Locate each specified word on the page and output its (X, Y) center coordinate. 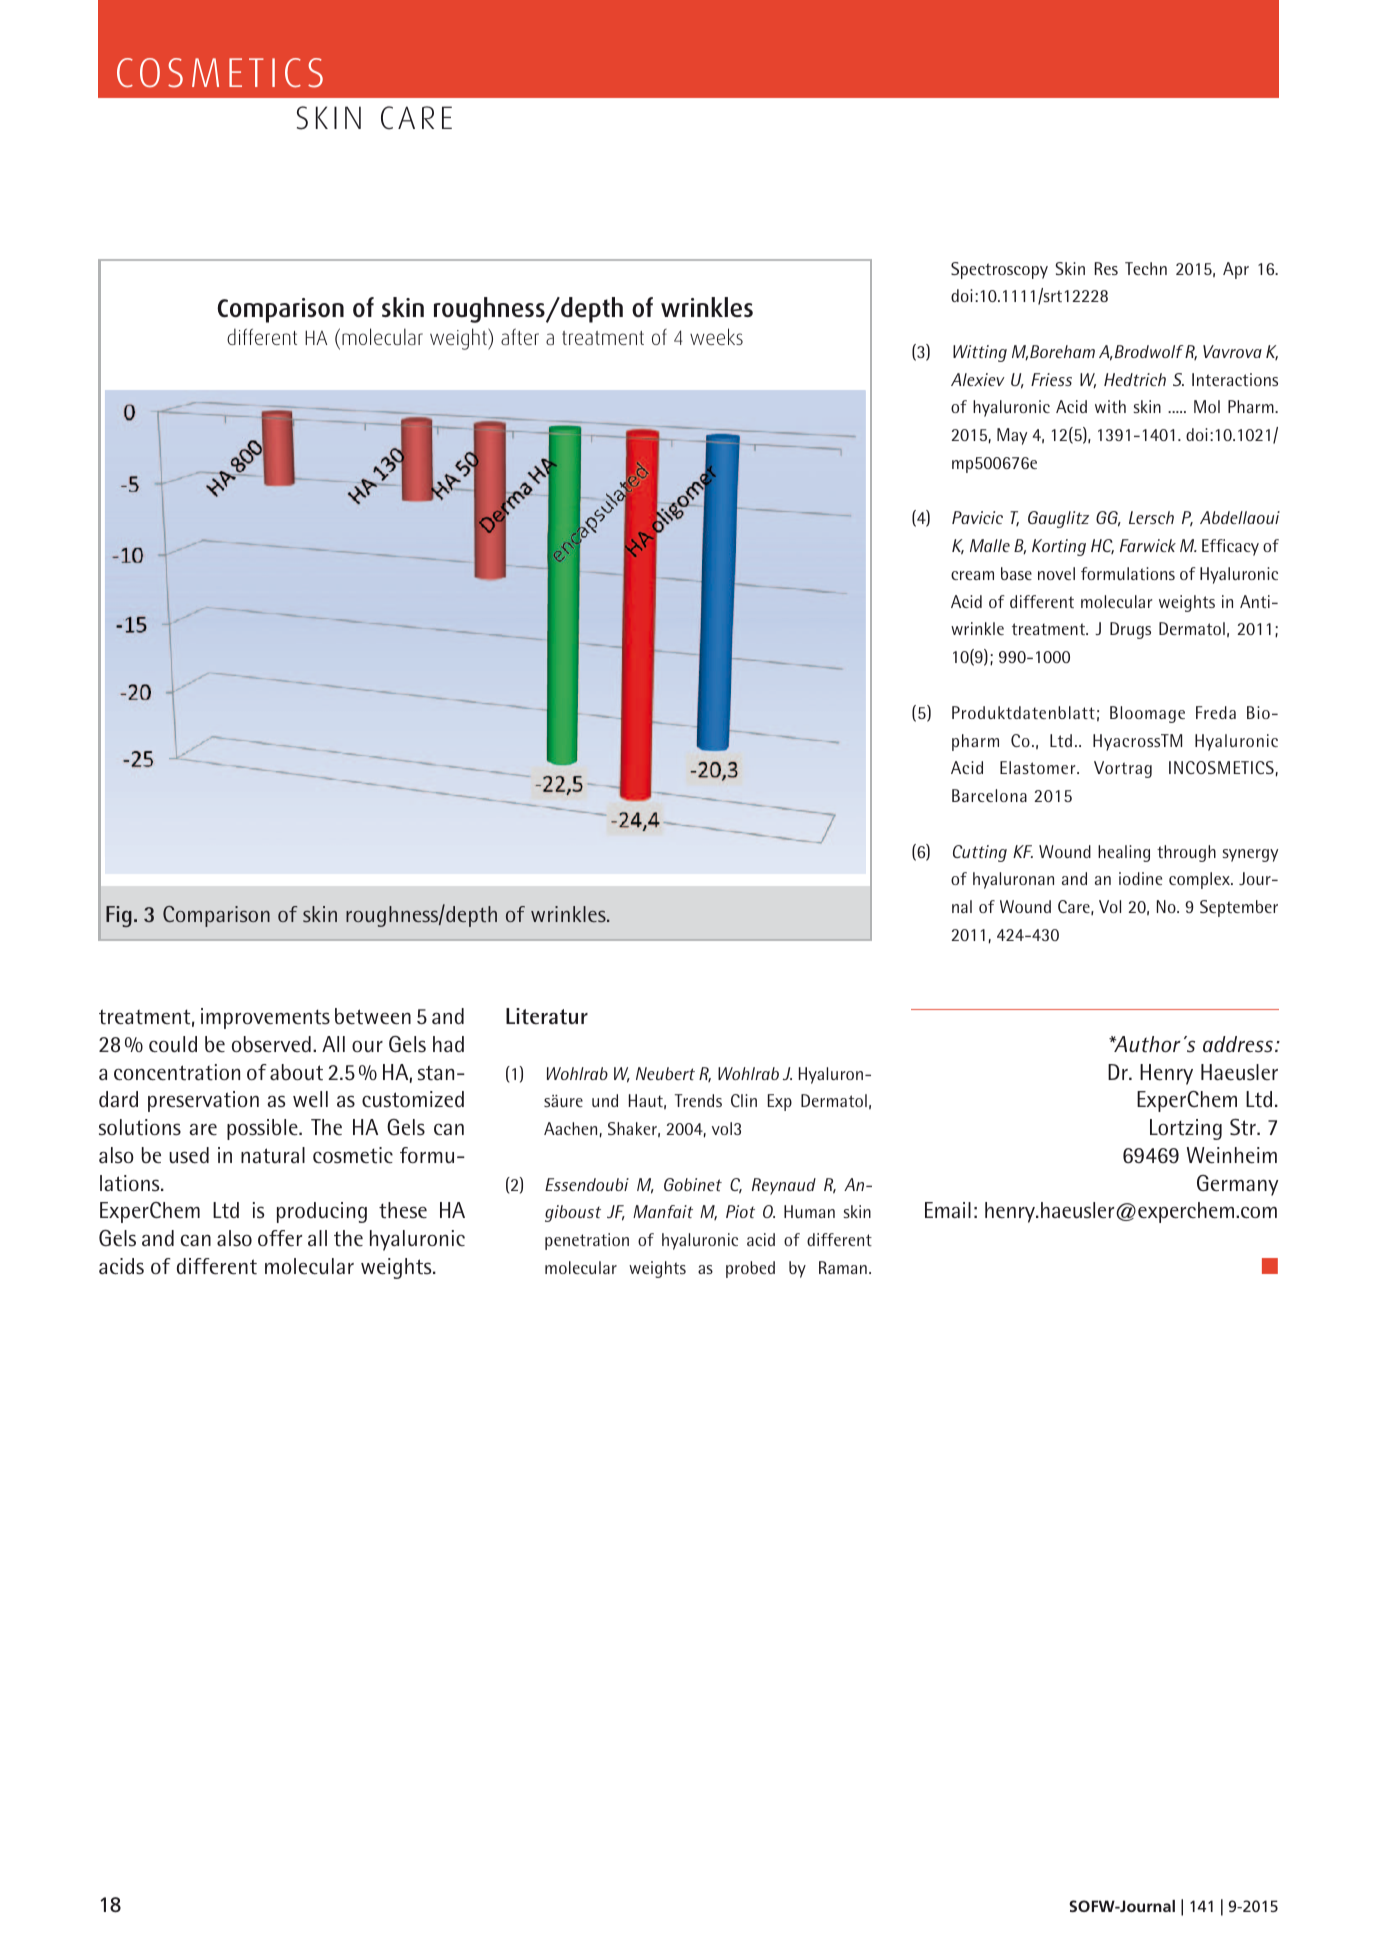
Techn (1146, 268)
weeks (716, 336)
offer (280, 1238)
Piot (740, 1211)
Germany (1238, 1185)
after (520, 336)
